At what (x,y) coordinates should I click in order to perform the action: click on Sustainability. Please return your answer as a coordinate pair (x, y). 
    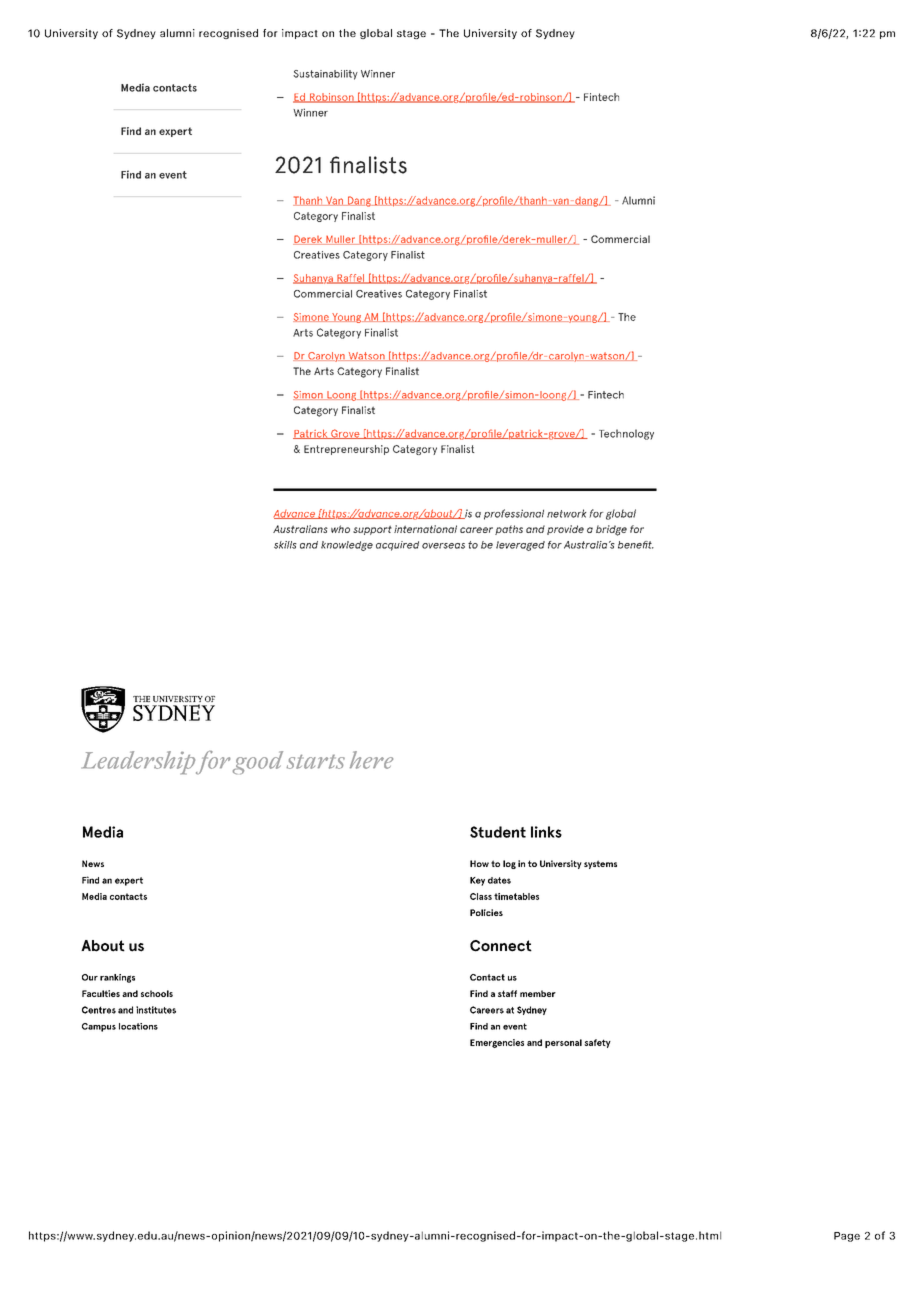
    Looking at the image, I should click on (325, 75).
